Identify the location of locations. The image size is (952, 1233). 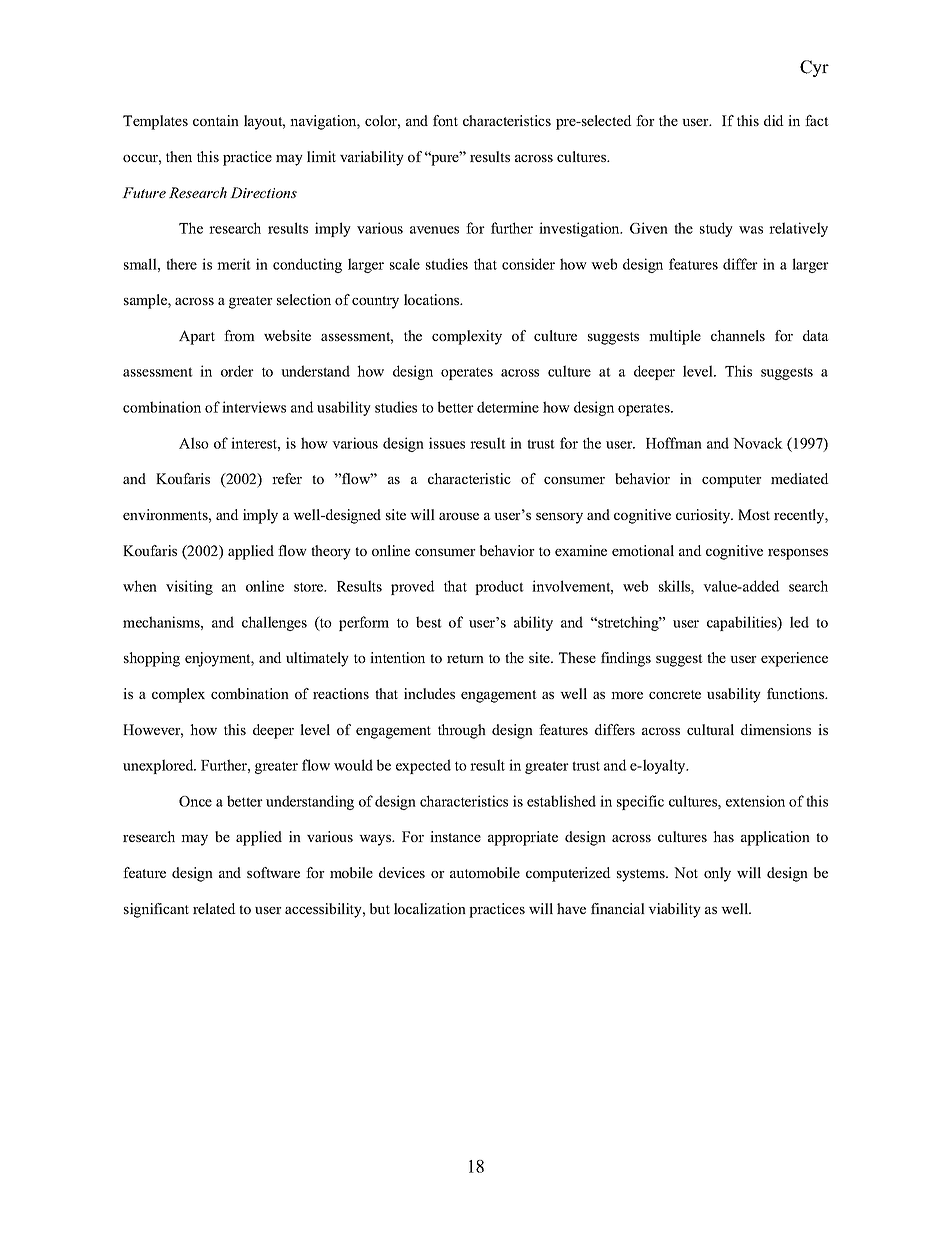
(433, 299).
